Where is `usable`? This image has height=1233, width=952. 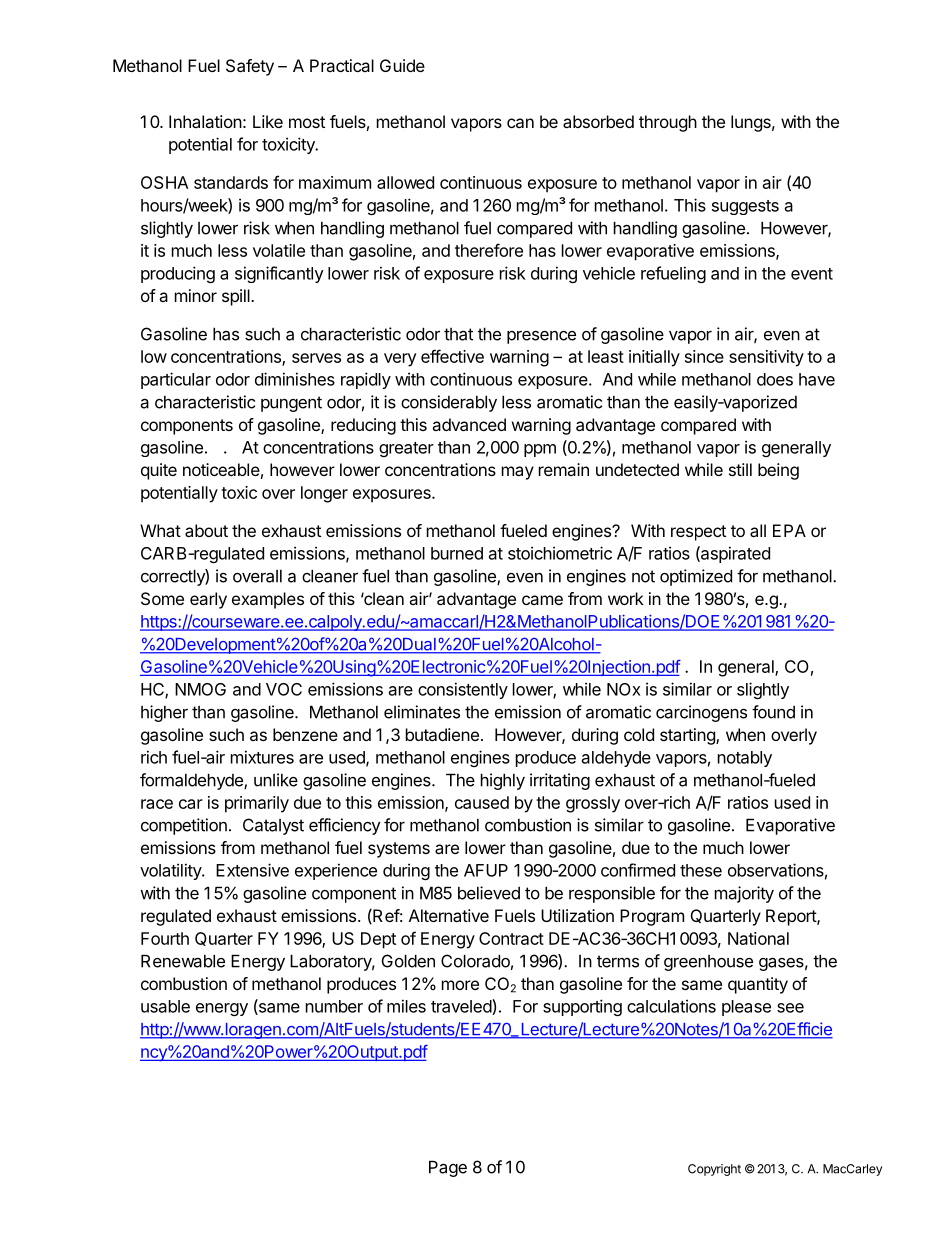
usable is located at coordinates (165, 1006).
